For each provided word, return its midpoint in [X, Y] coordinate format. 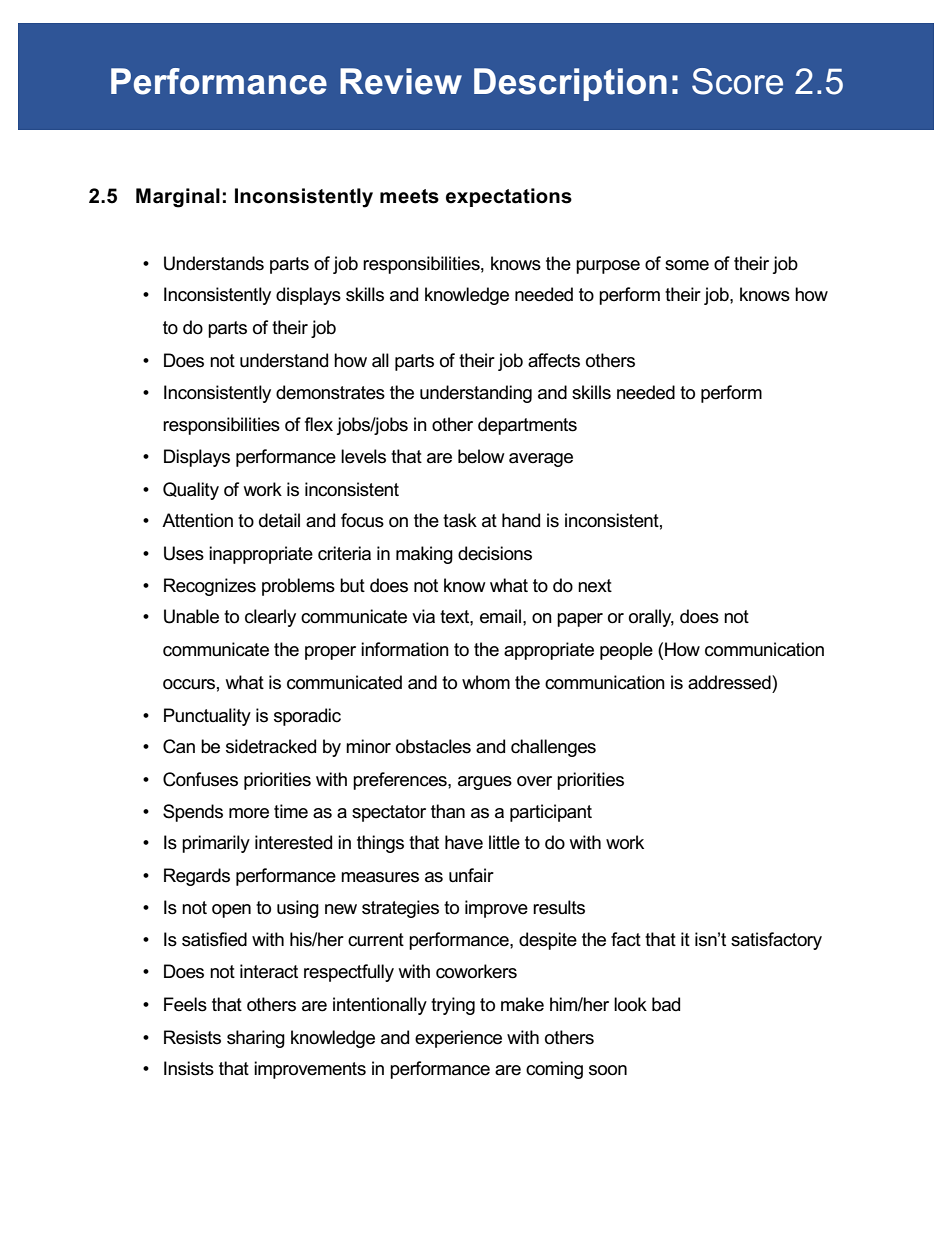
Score [737, 81]
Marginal [178, 198]
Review [401, 81]
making [424, 555]
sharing [256, 1039]
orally [651, 618]
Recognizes [210, 587]
